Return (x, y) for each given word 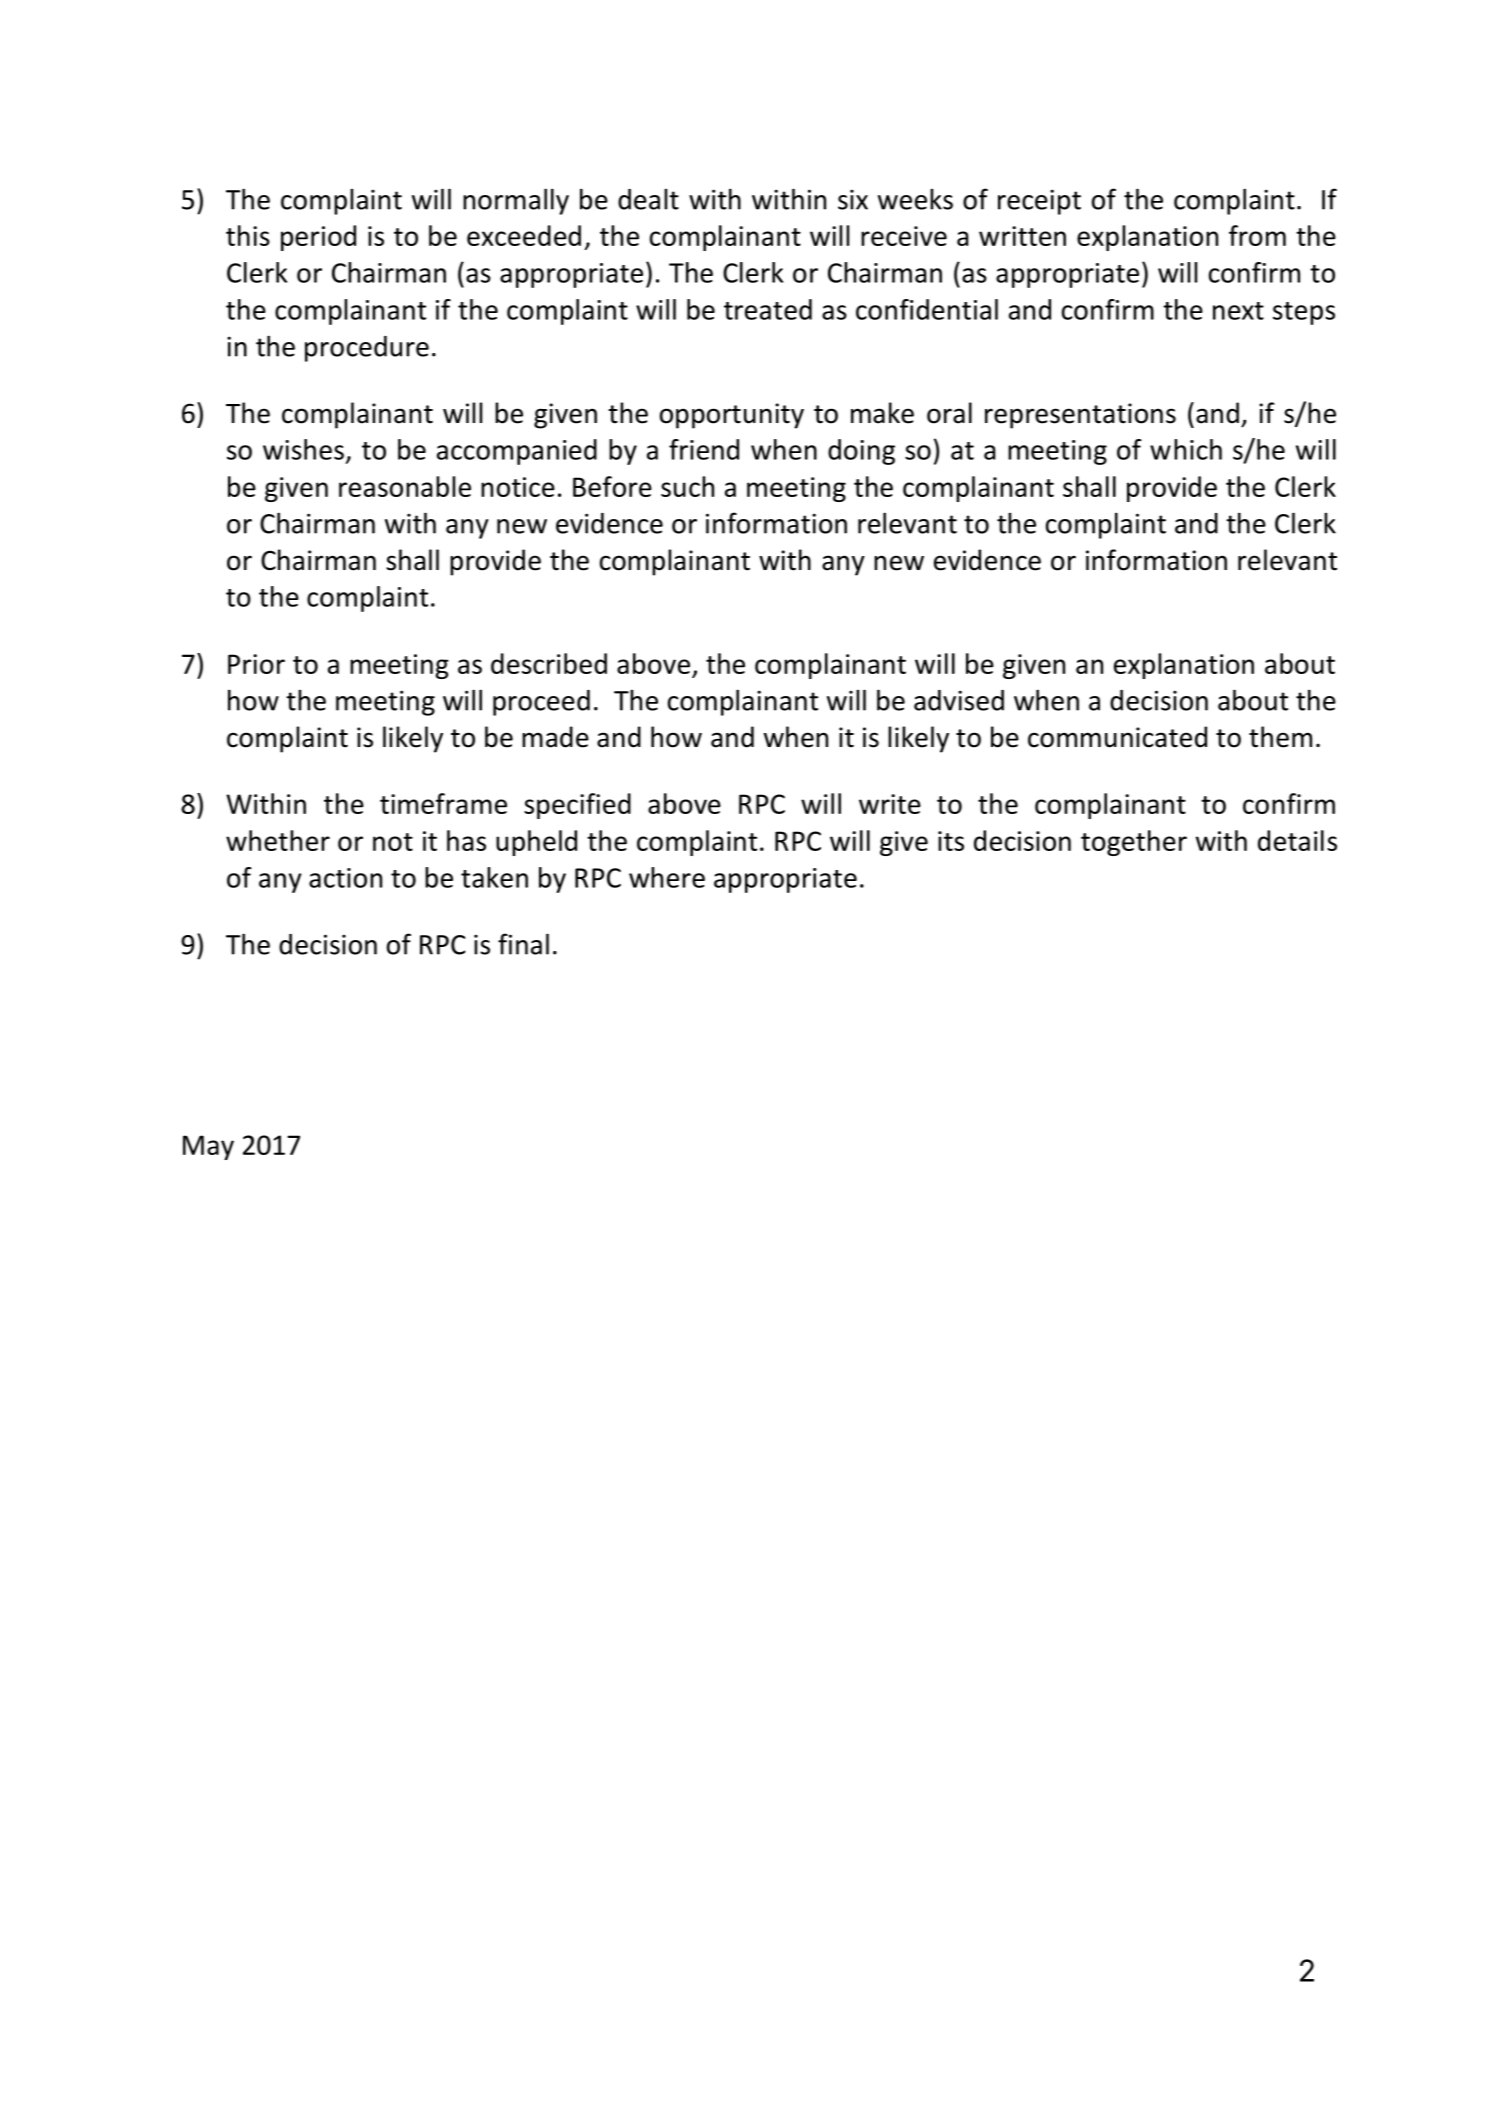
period (318, 238)
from (1257, 235)
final (523, 944)
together (1134, 843)
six (853, 200)
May (208, 1147)
